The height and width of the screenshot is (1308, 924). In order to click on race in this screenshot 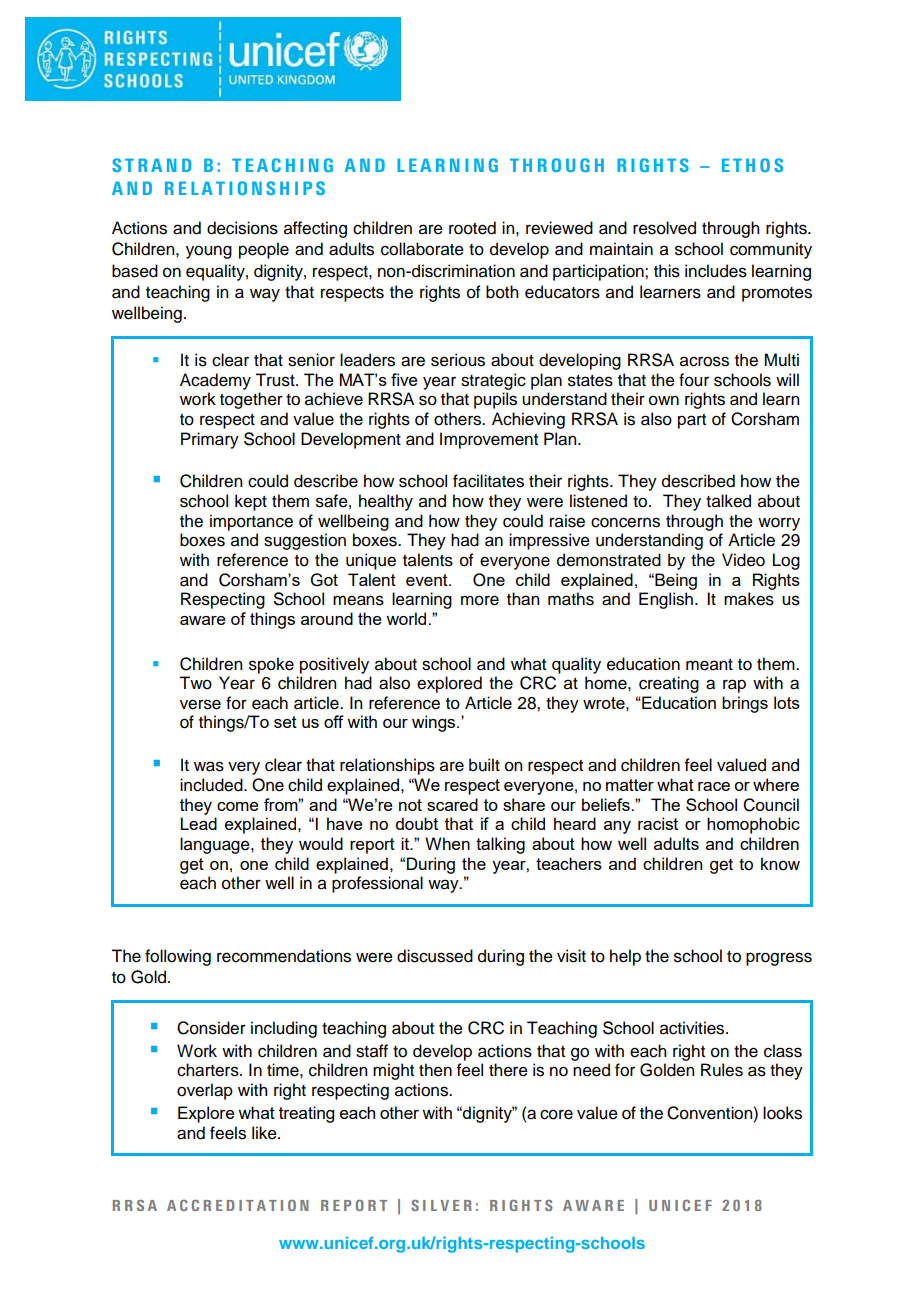, I will do `click(714, 786)`.
